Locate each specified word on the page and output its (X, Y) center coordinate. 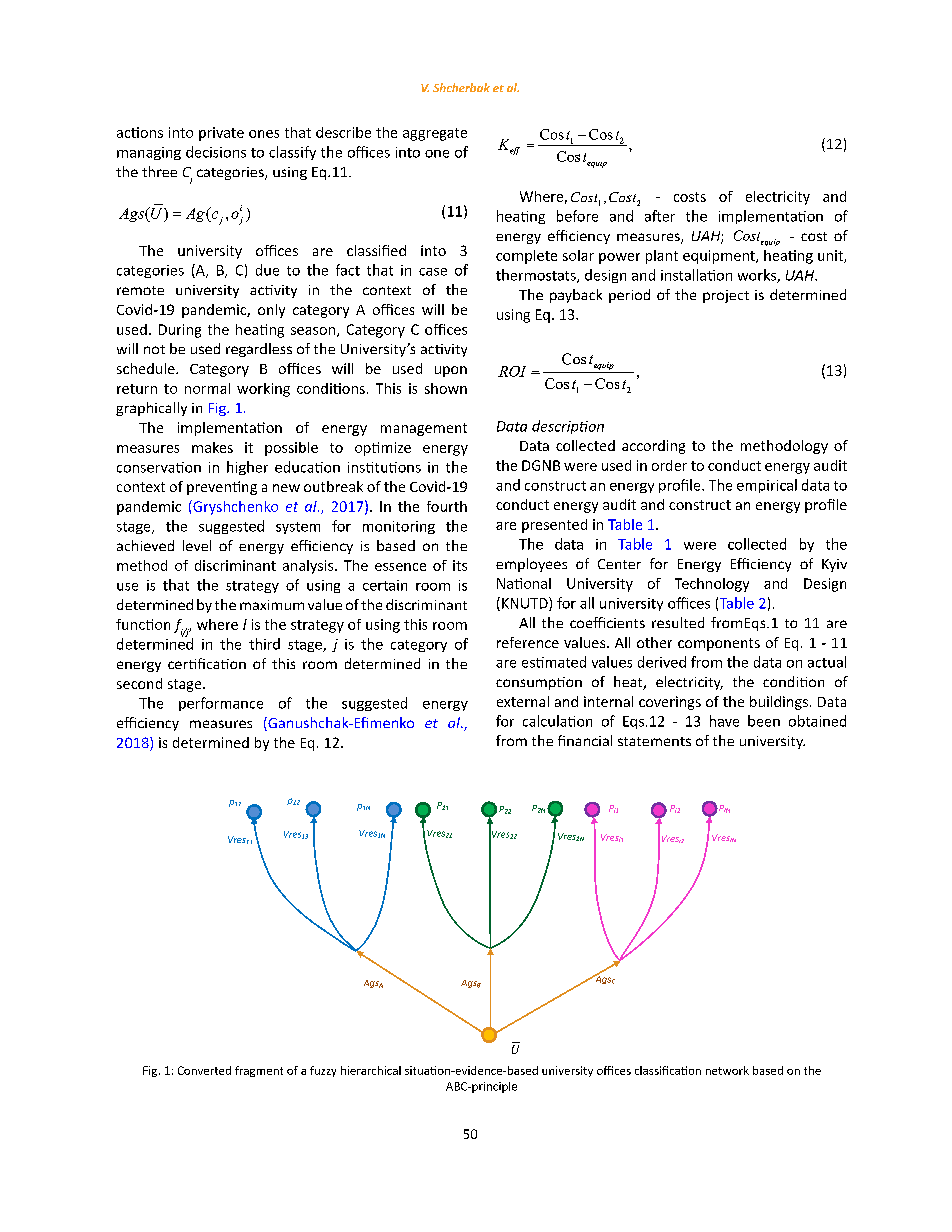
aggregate (435, 134)
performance (221, 704)
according (653, 447)
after (660, 216)
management (424, 429)
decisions (216, 152)
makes (212, 447)
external (523, 701)
